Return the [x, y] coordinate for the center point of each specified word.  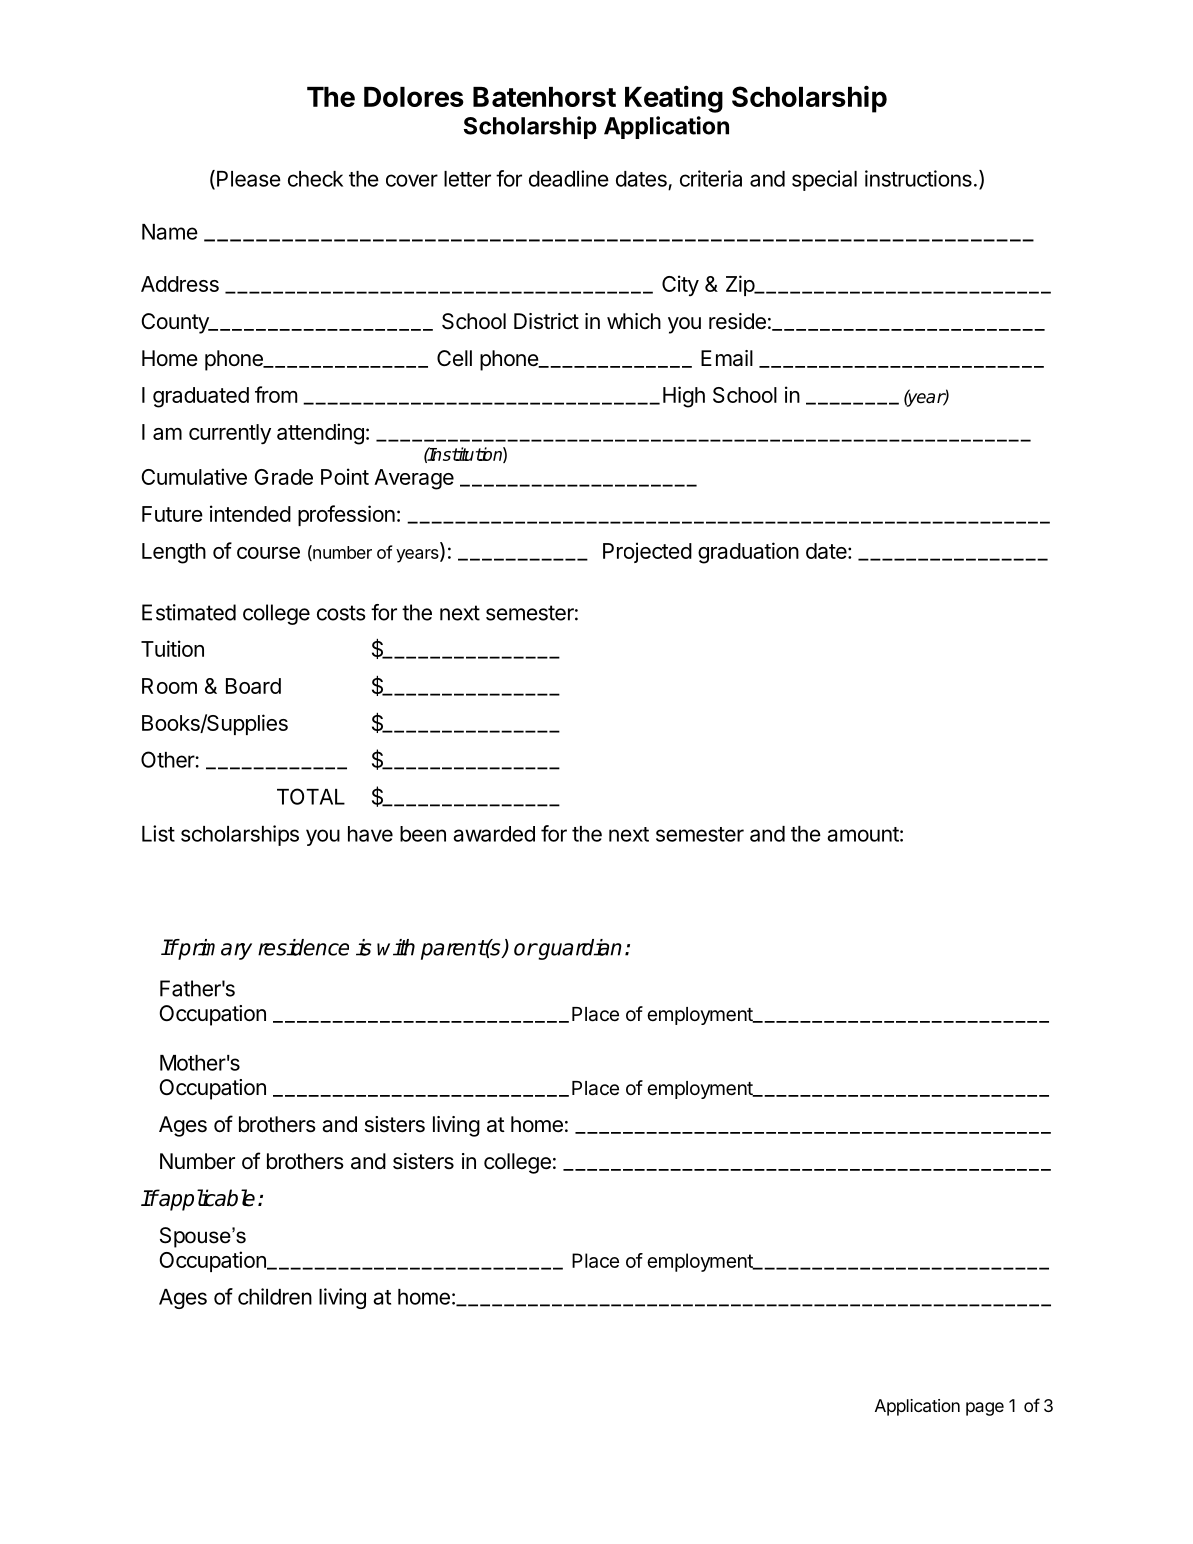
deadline [569, 178]
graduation [748, 553]
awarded [494, 834]
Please [249, 179]
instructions [918, 178]
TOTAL [311, 796]
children [275, 1296]
